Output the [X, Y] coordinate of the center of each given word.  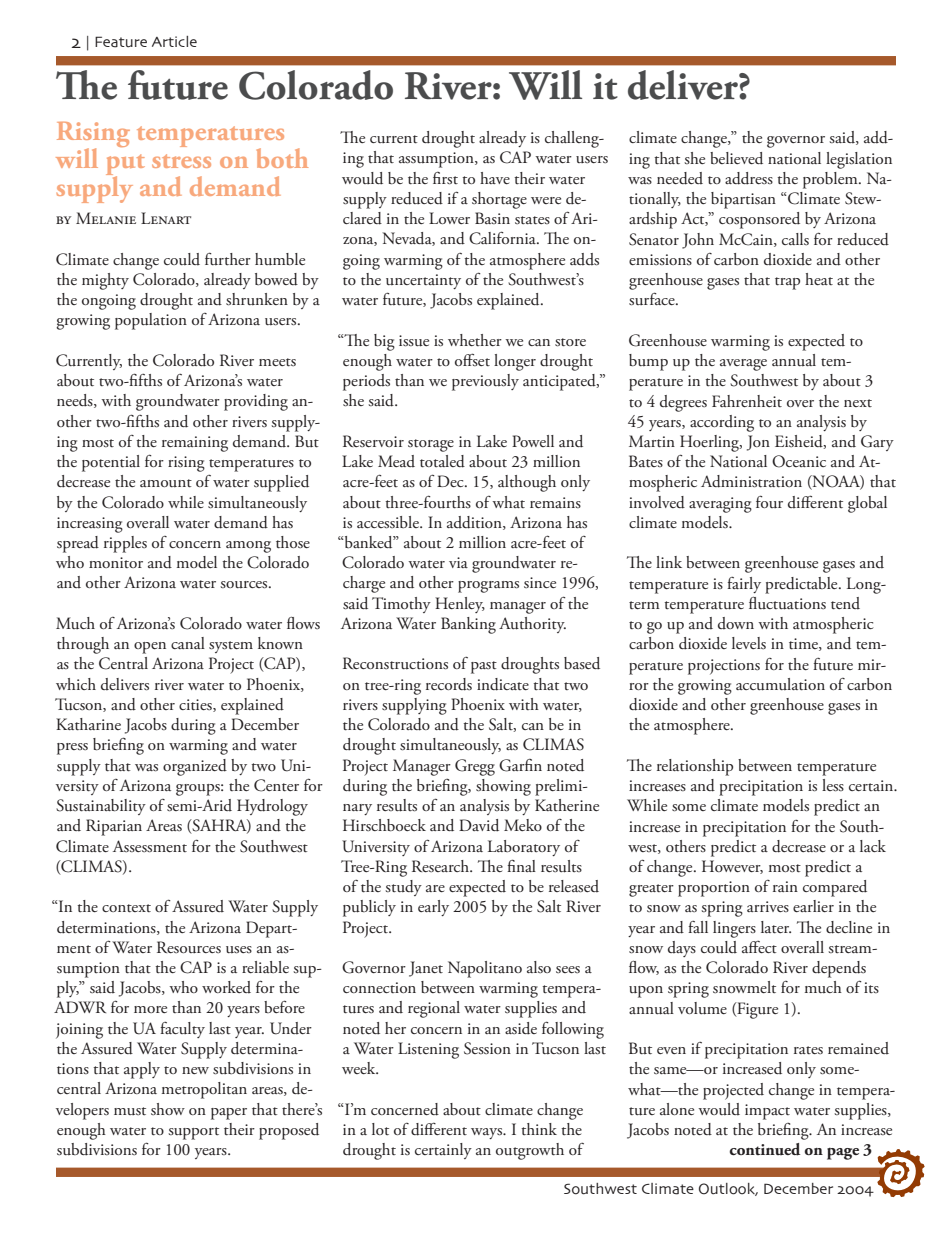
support [193, 1133]
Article [174, 41]
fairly [744, 585]
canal [188, 643]
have [495, 178]
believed [736, 158]
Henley [460, 605]
